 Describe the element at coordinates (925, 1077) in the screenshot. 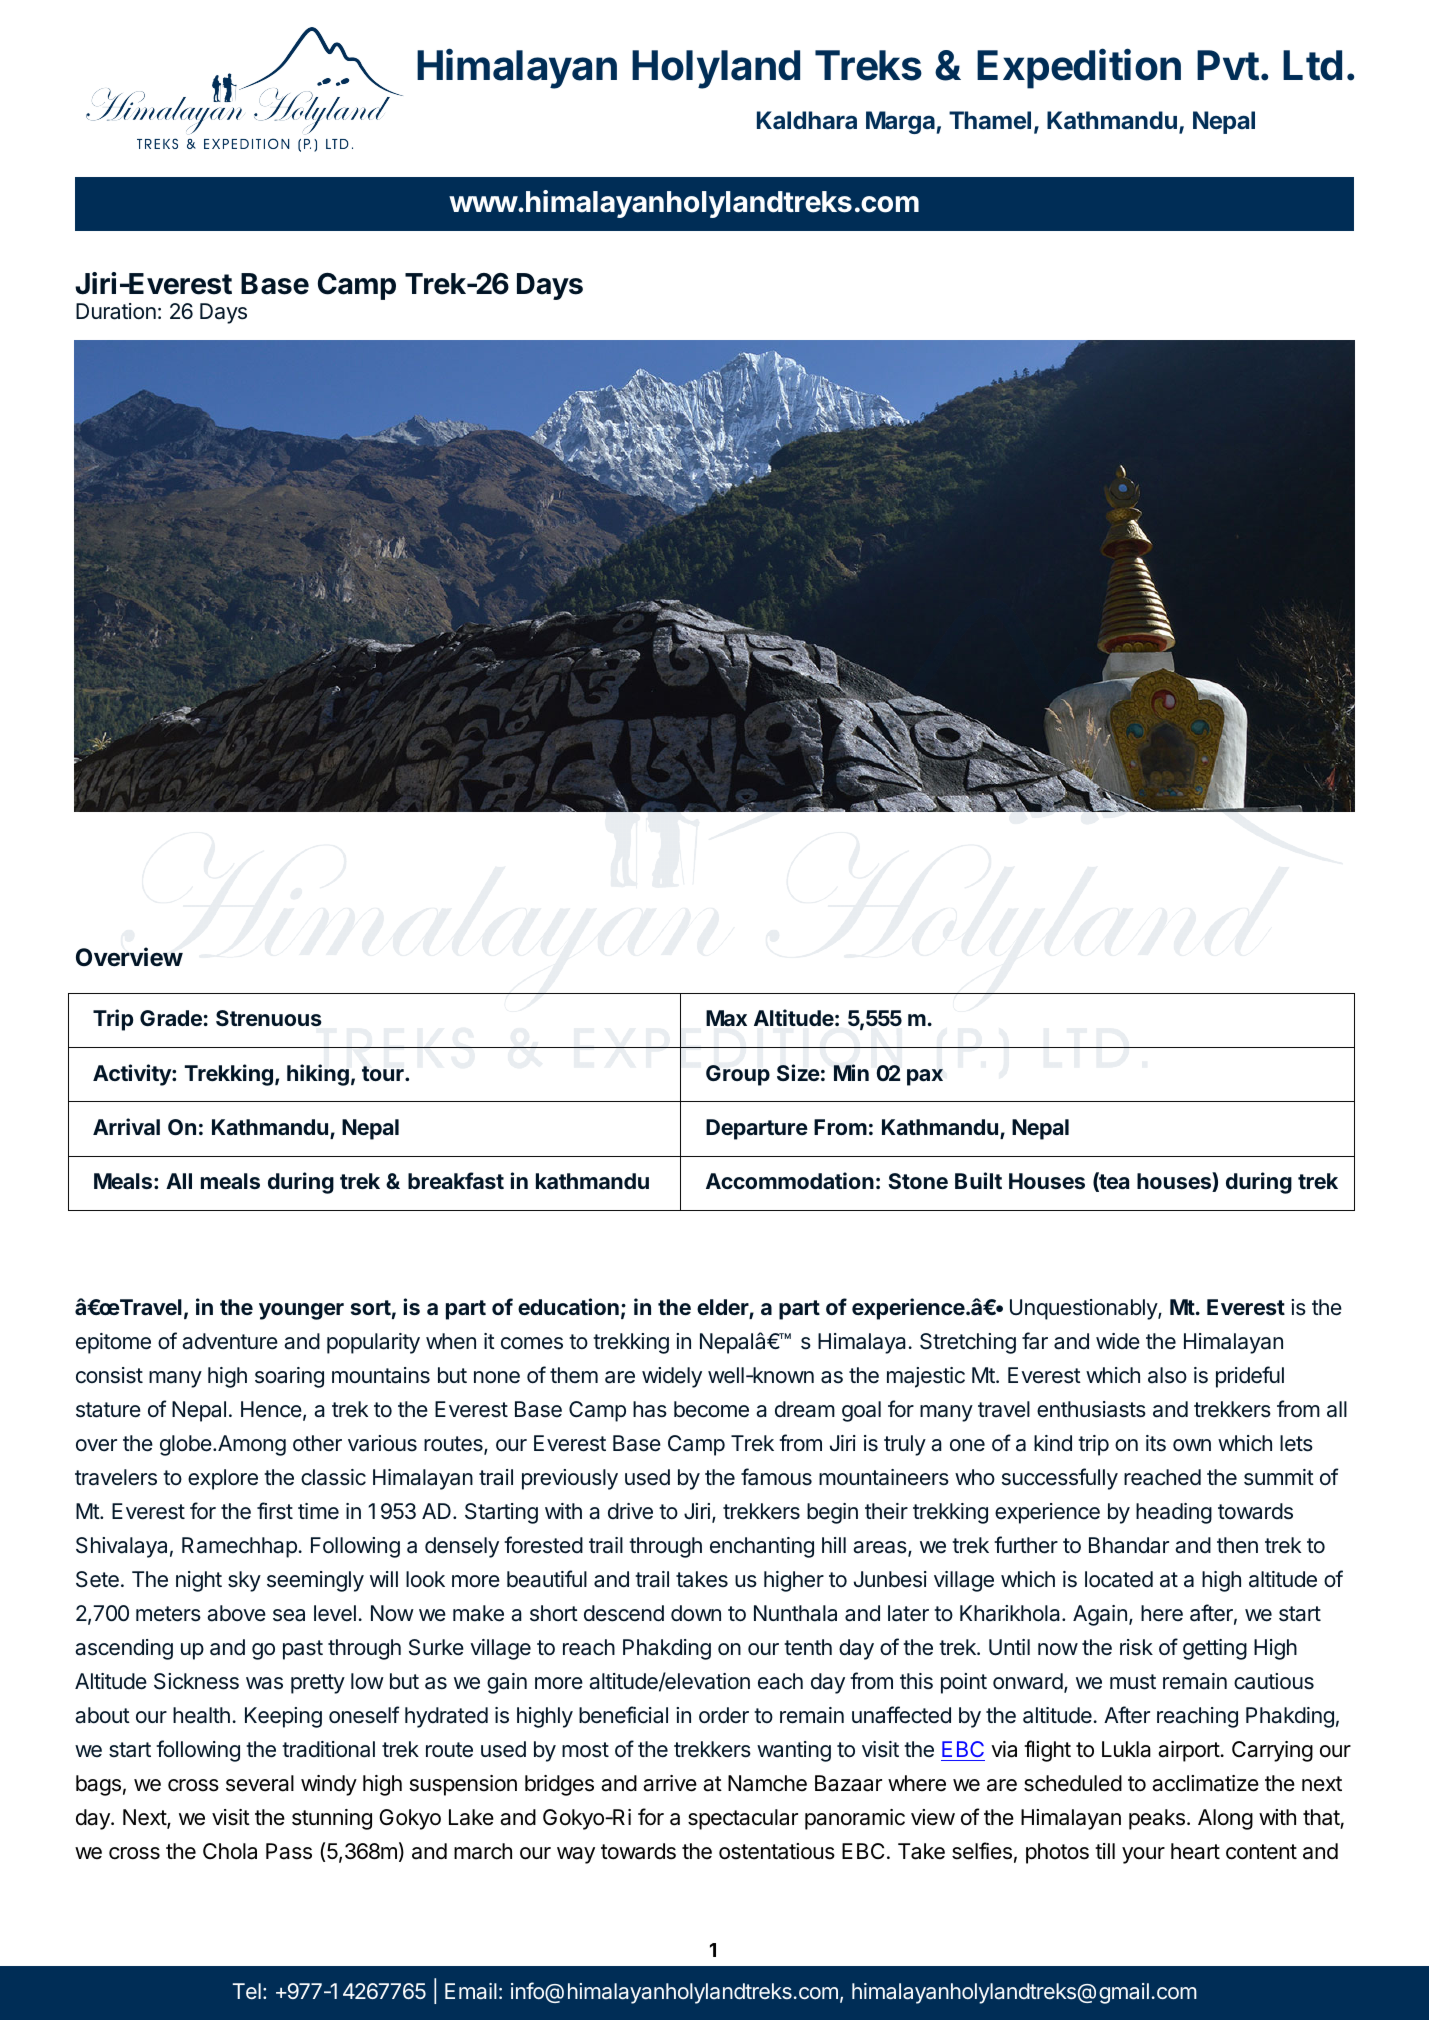

I see `pax` at that location.
